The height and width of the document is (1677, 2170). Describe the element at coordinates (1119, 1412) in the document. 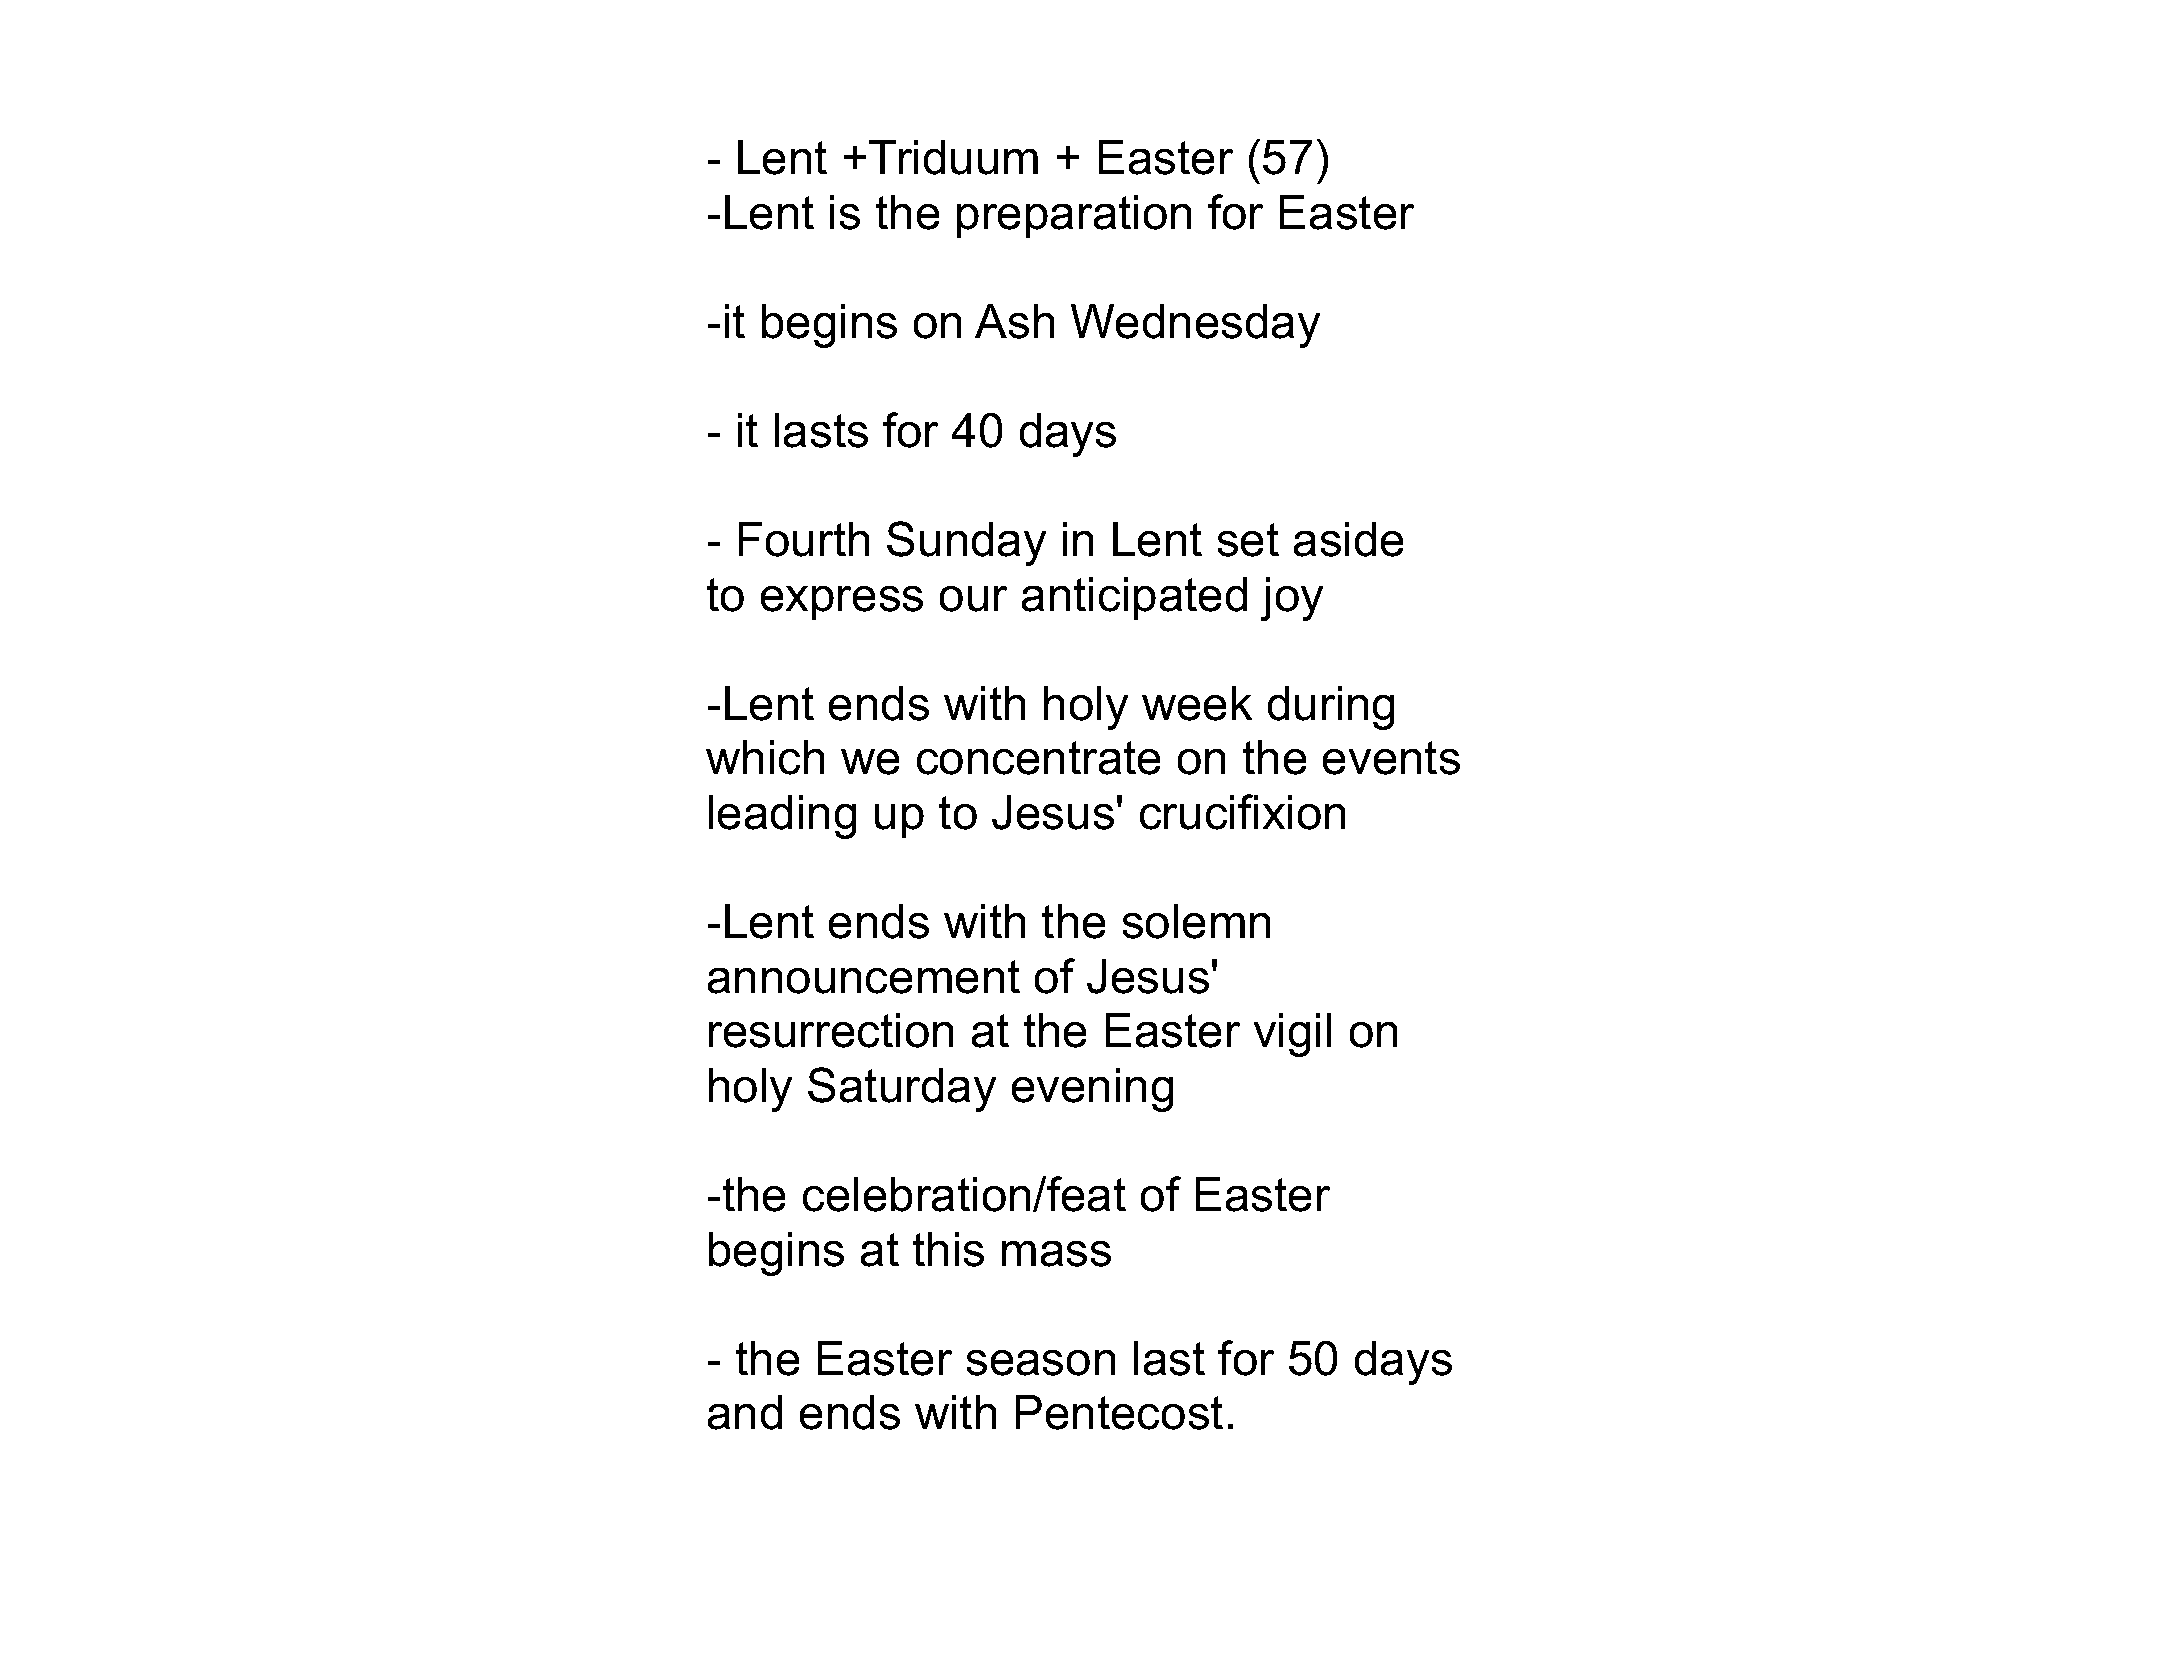

I see `Pentecost` at that location.
